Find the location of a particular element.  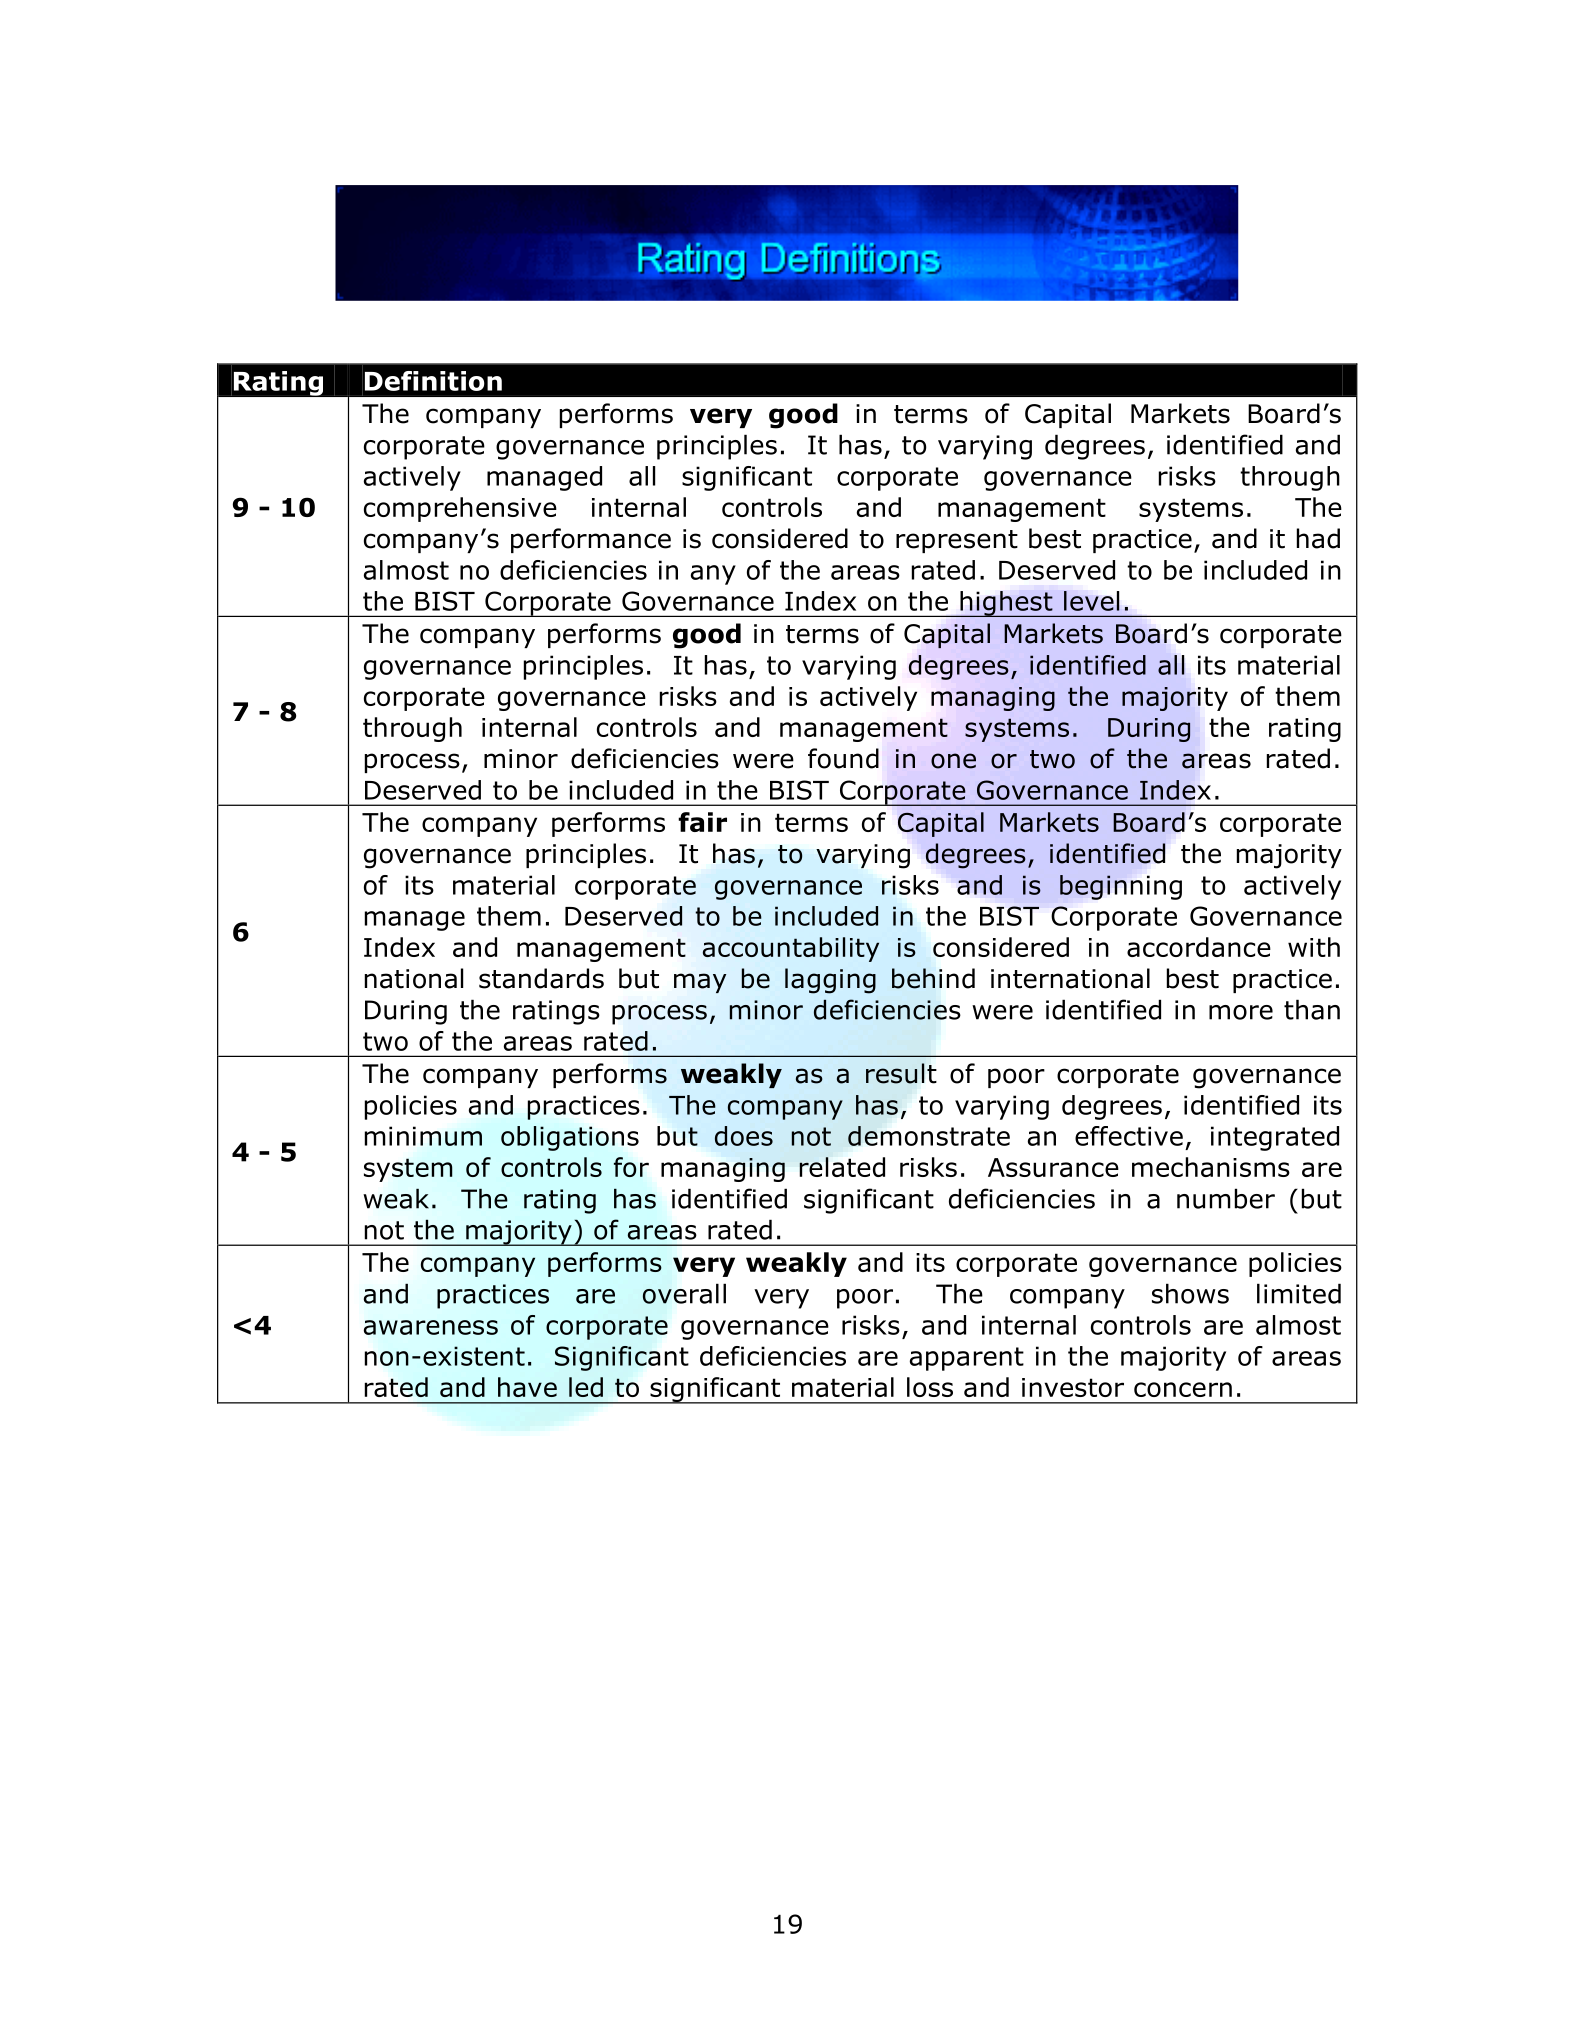

one is located at coordinates (953, 761).
